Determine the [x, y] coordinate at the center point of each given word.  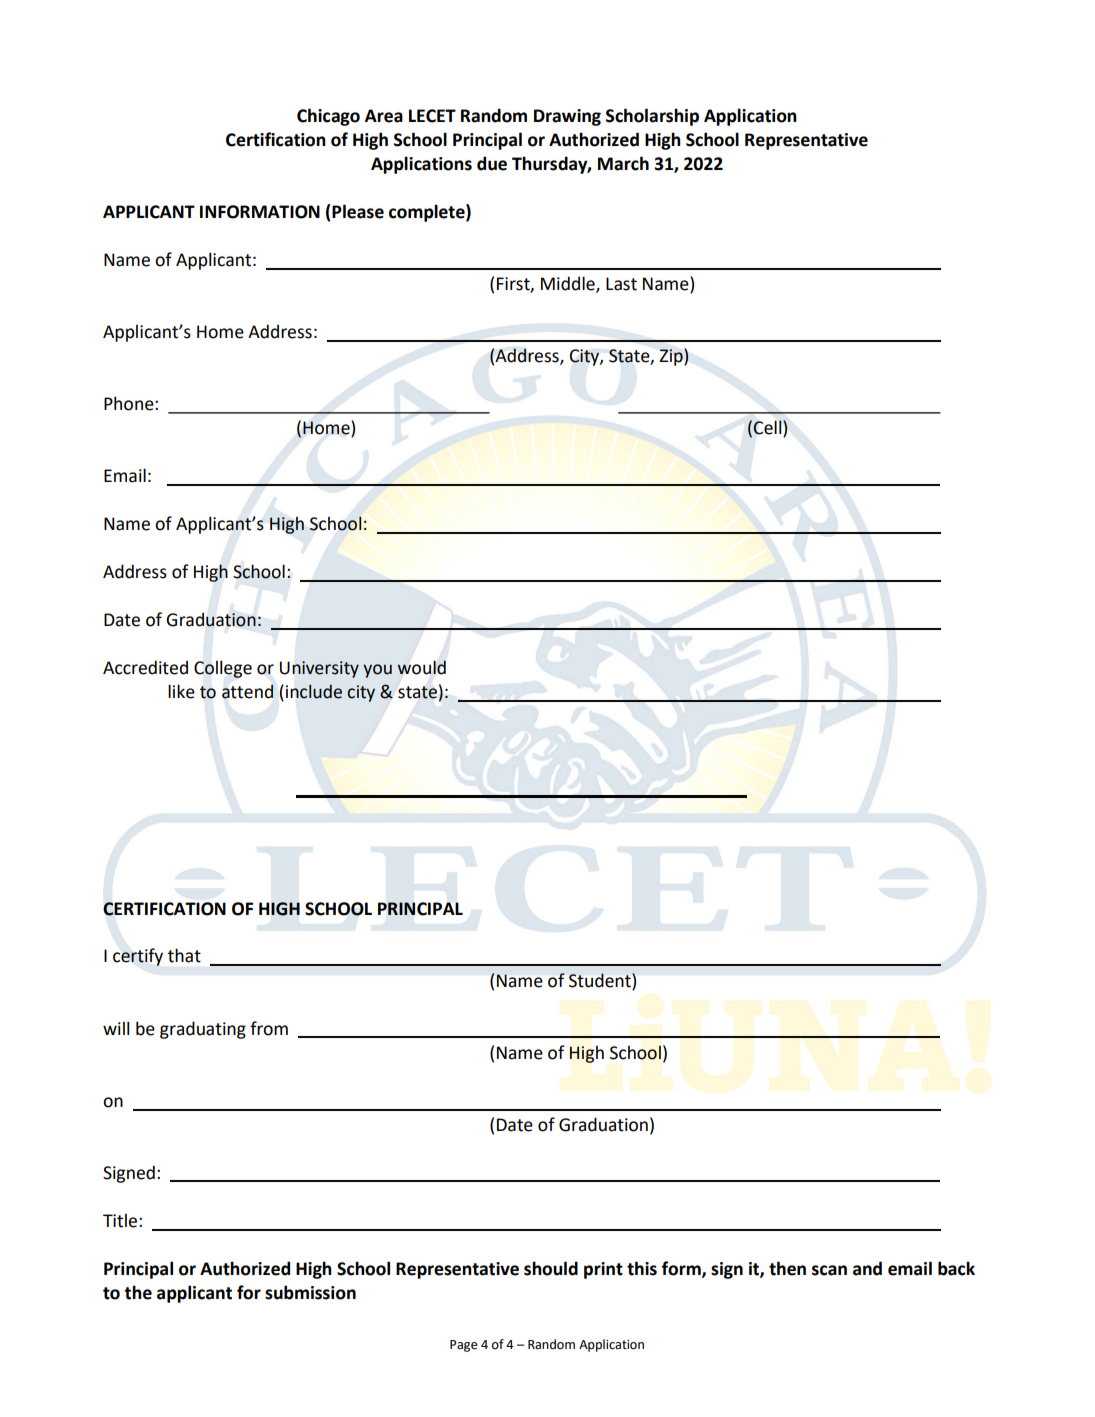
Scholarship [652, 117]
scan [829, 1270]
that [184, 955]
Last [621, 284]
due [492, 163]
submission [310, 1292]
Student [601, 980]
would [421, 667]
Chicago [328, 117]
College [223, 669]
